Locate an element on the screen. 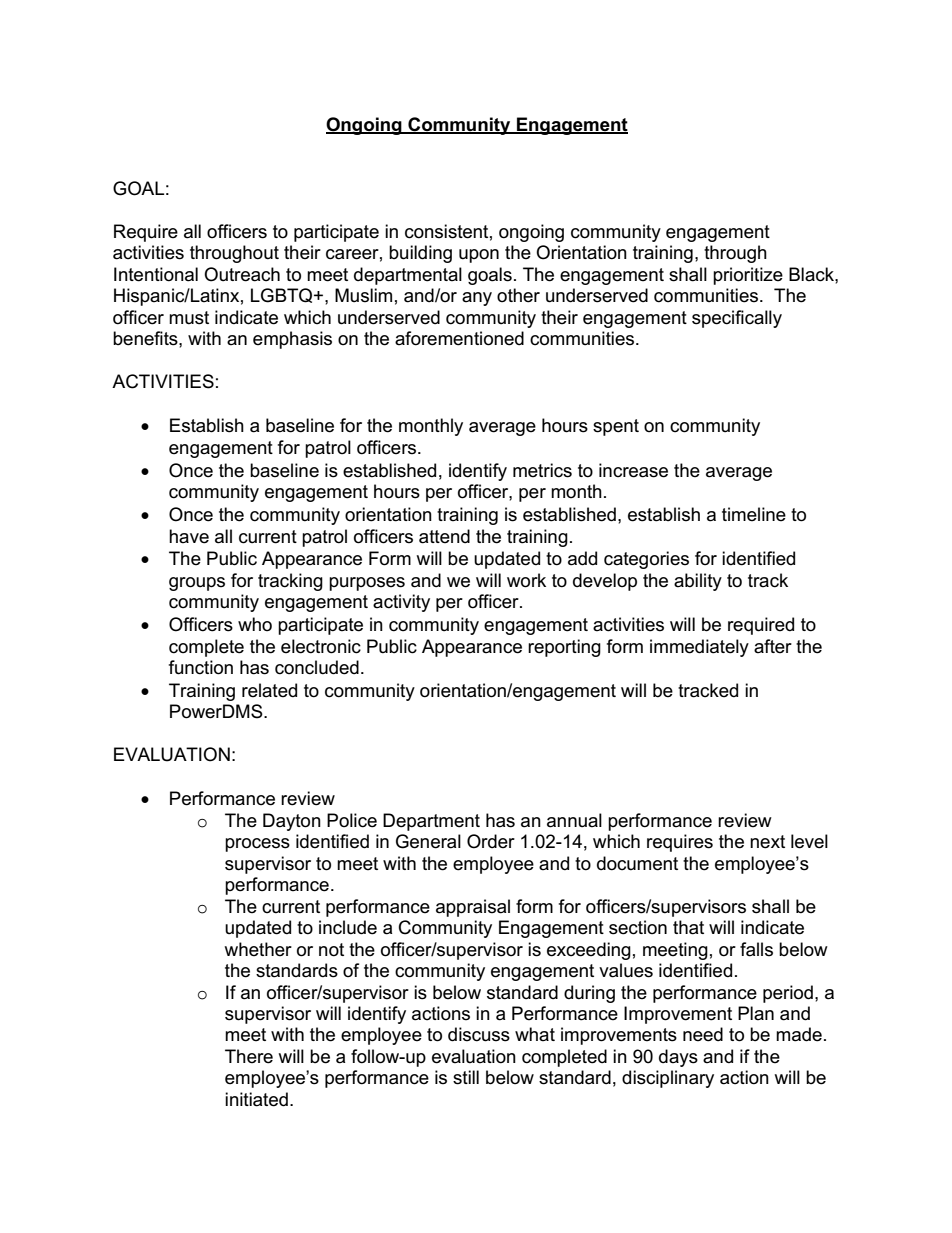 The width and height of the screenshot is (952, 1233). There is located at coordinates (249, 1056).
